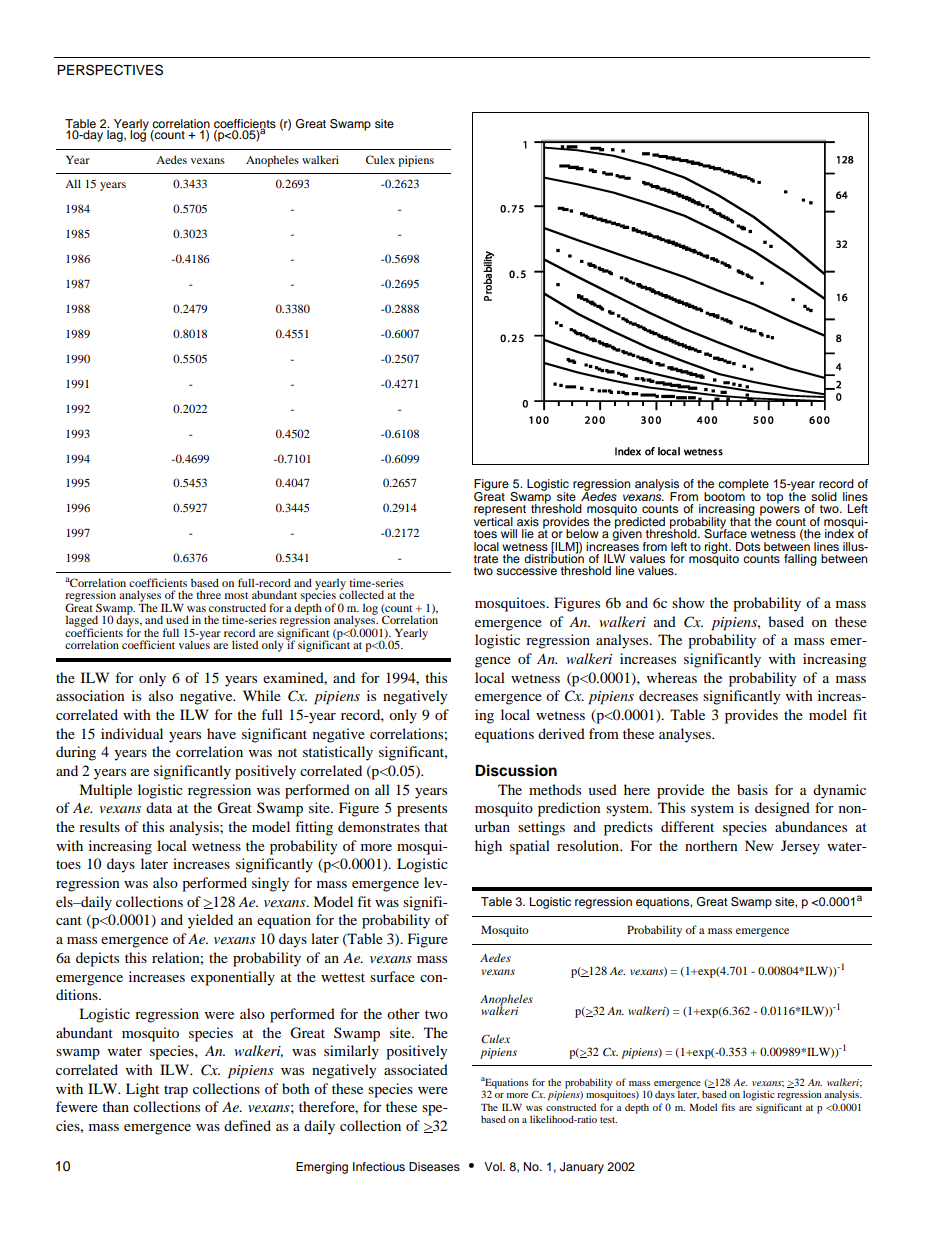  What do you see at coordinates (743, 485) in the image?
I see `complete` at bounding box center [743, 485].
